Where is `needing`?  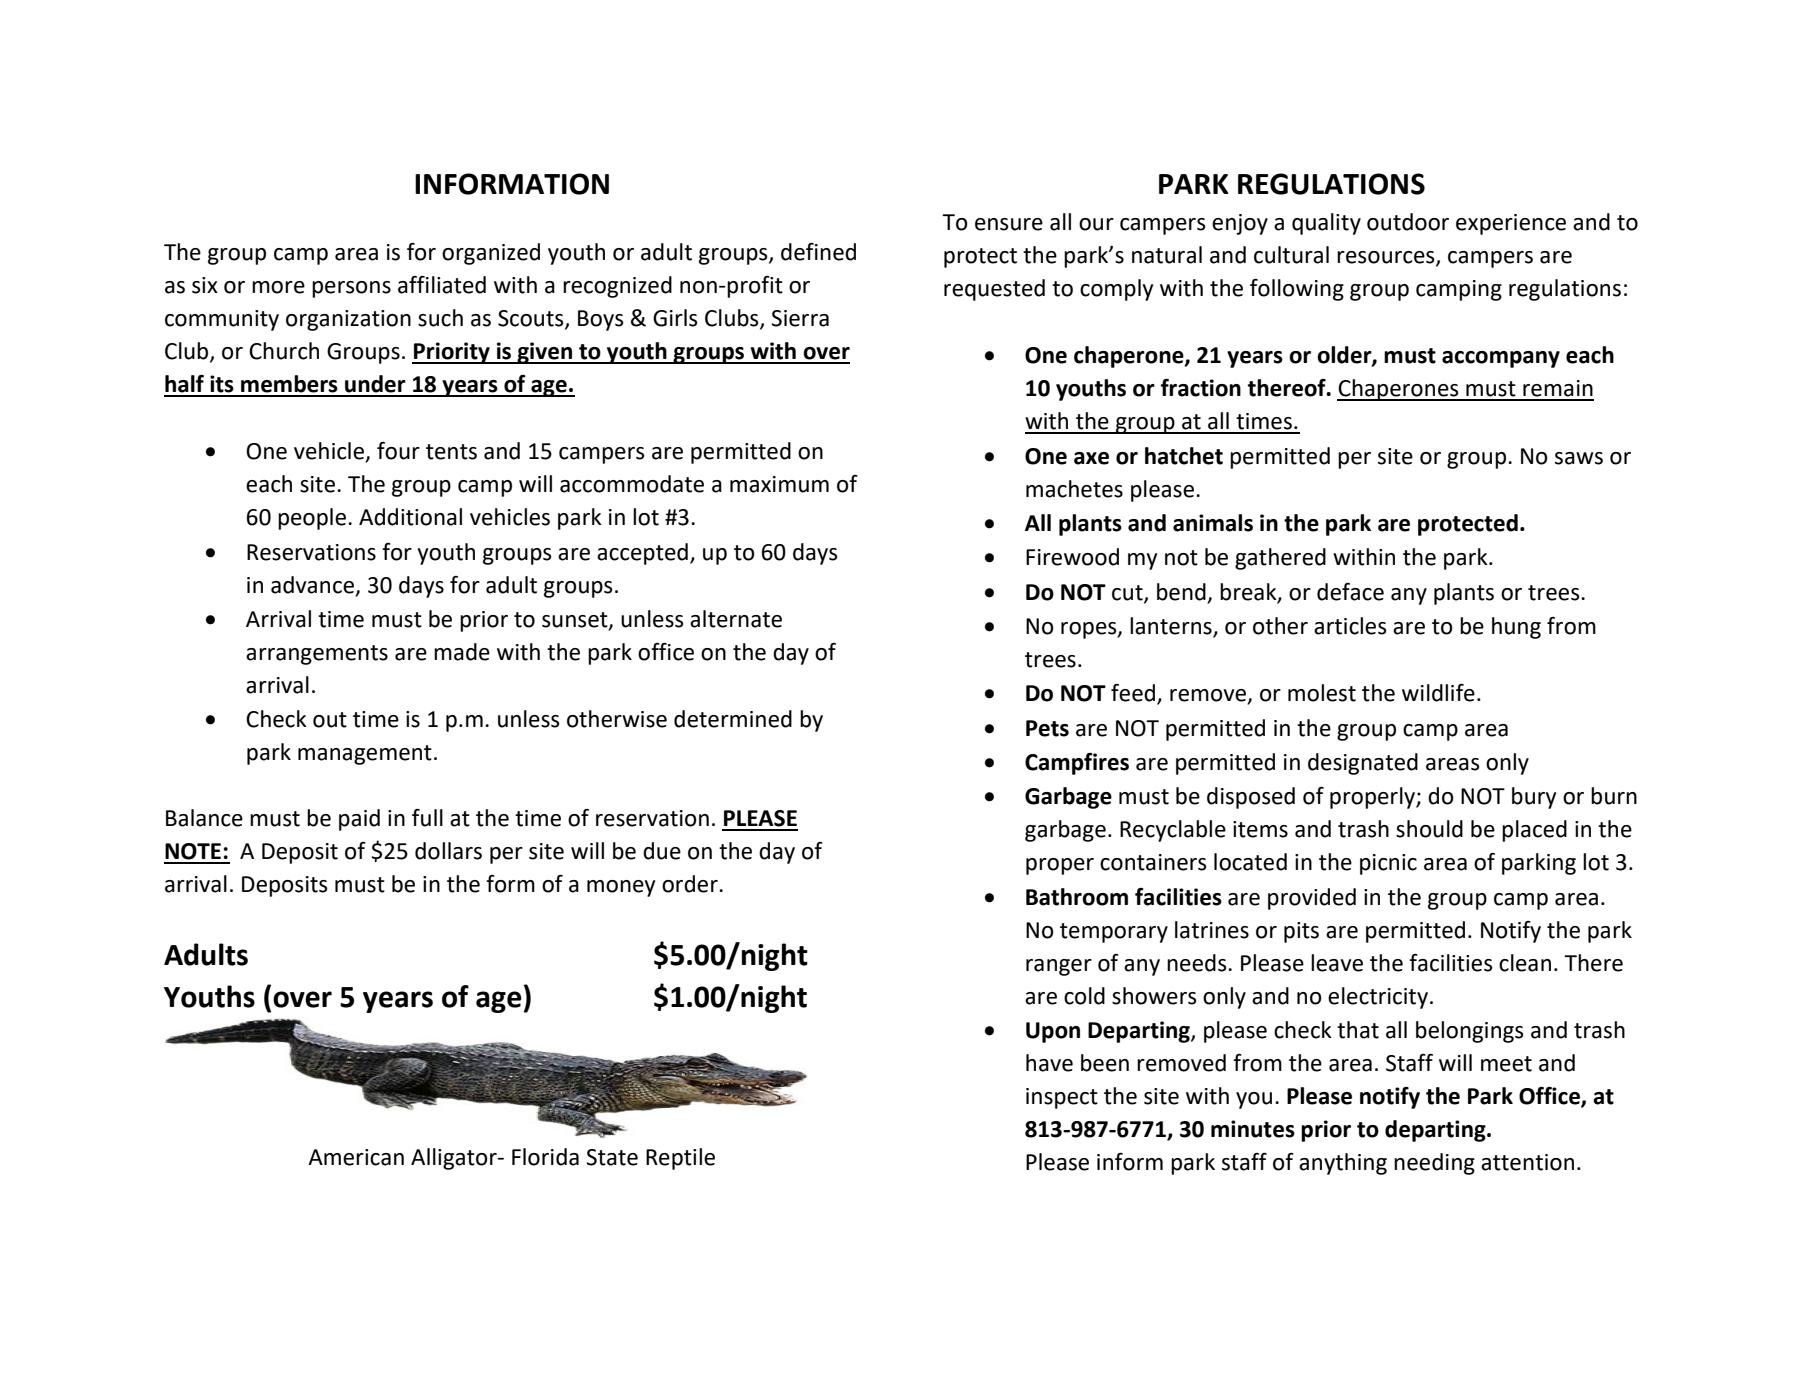
needing is located at coordinates (1434, 1164).
